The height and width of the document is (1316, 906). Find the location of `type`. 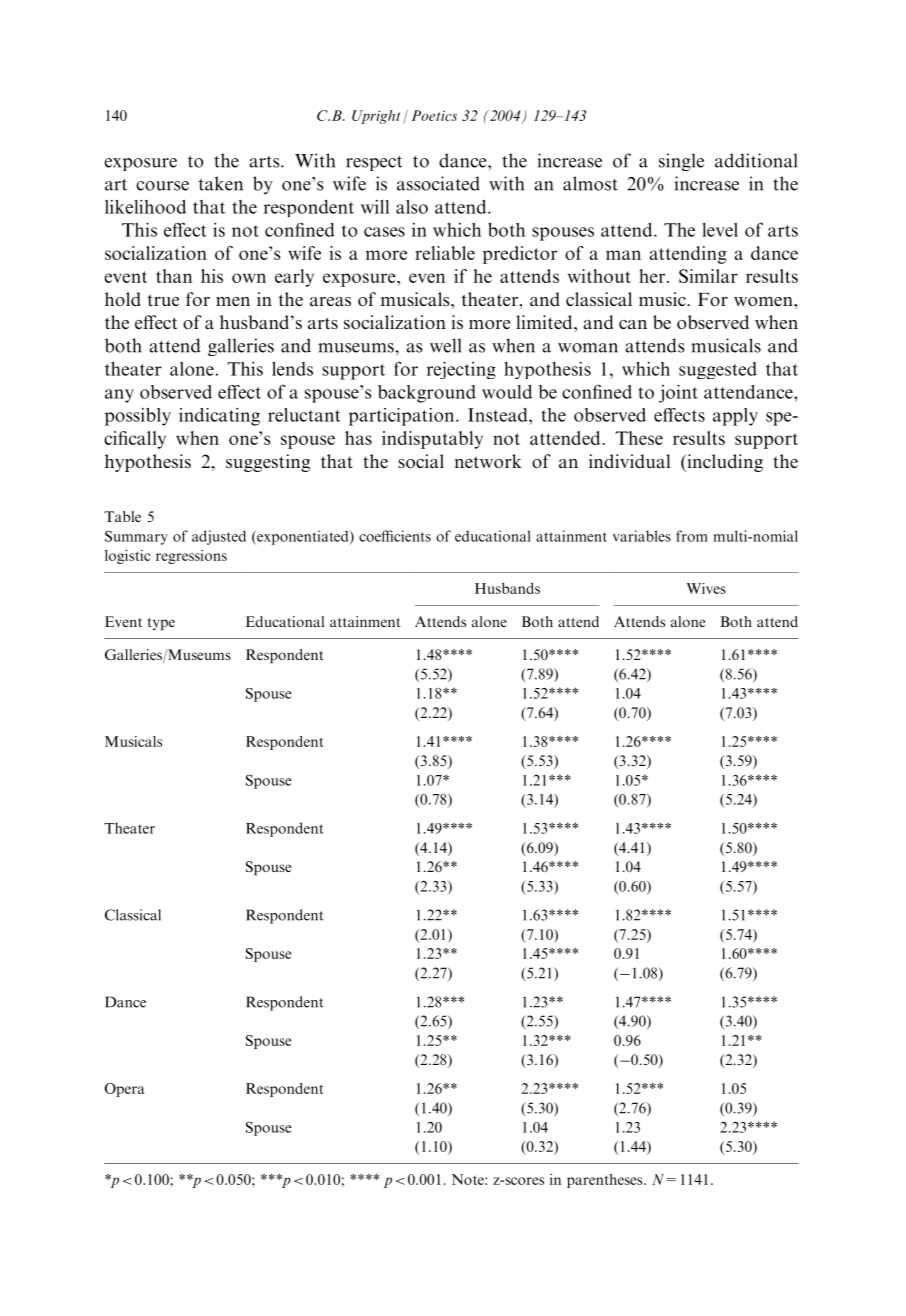

type is located at coordinates (161, 624).
